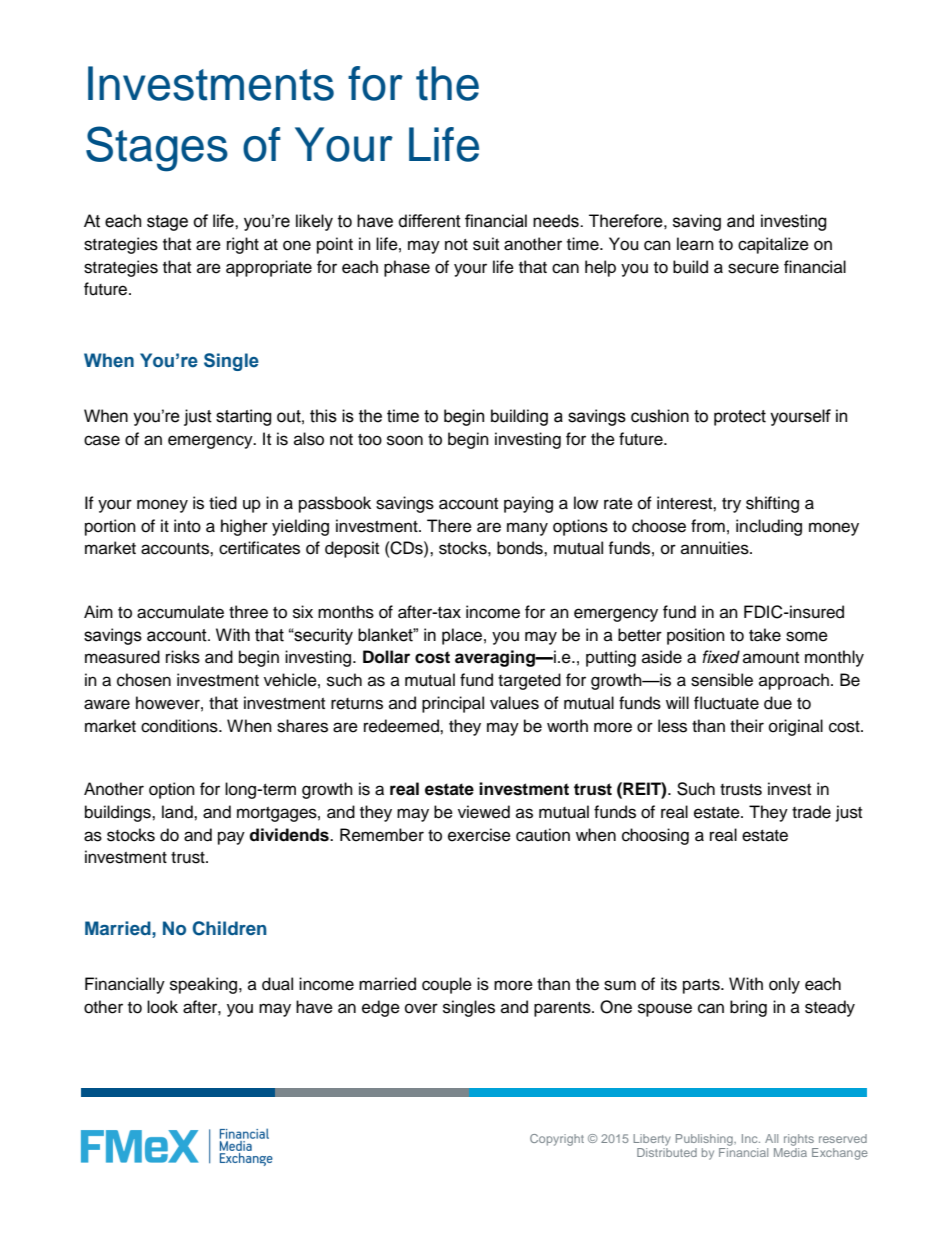  I want to click on shifting, so click(772, 504).
